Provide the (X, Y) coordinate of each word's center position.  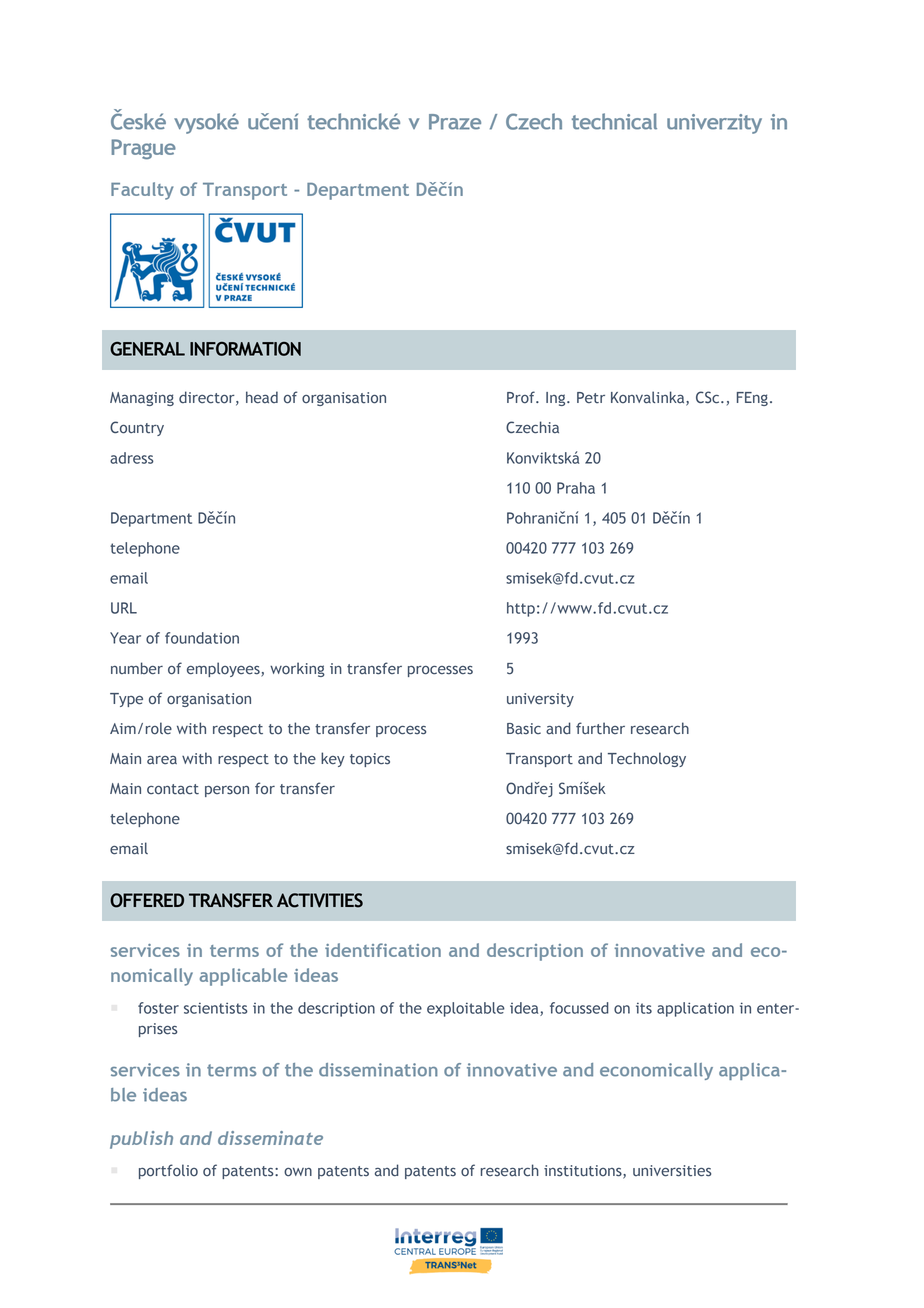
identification (383, 950)
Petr (591, 398)
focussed (579, 1008)
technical (614, 121)
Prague (143, 149)
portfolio (168, 1171)
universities (672, 1171)
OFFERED (147, 900)
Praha (576, 488)
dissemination (378, 1070)
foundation (202, 638)
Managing (142, 399)
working (297, 669)
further (600, 728)
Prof (522, 397)
